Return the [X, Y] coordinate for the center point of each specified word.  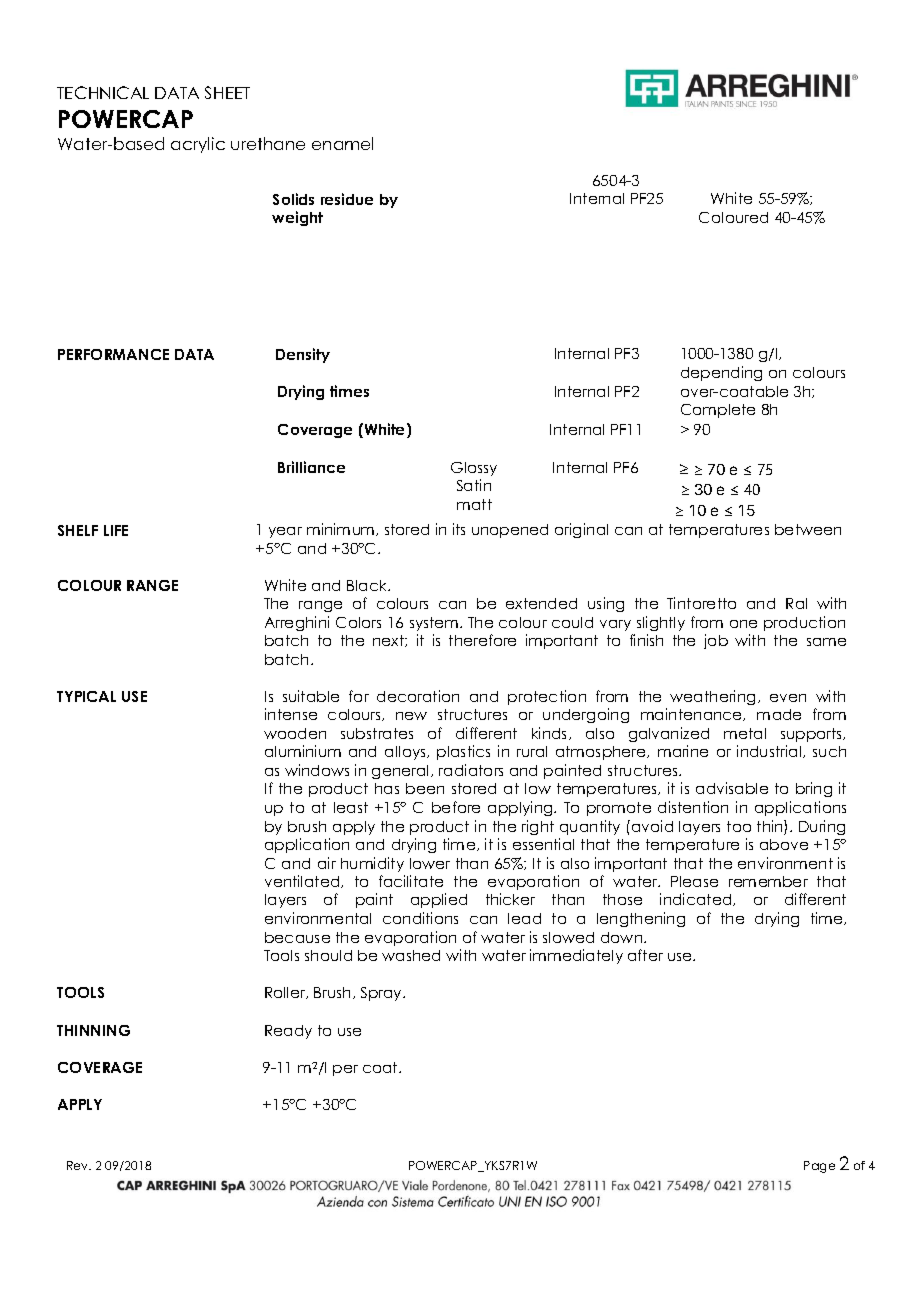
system [435, 624]
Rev [79, 1165]
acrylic [198, 145]
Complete [718, 411]
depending [721, 373]
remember [768, 881]
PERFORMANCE [113, 354]
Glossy [474, 469]
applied [439, 900]
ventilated [303, 881]
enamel [342, 143]
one [743, 624]
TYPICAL [86, 696]
